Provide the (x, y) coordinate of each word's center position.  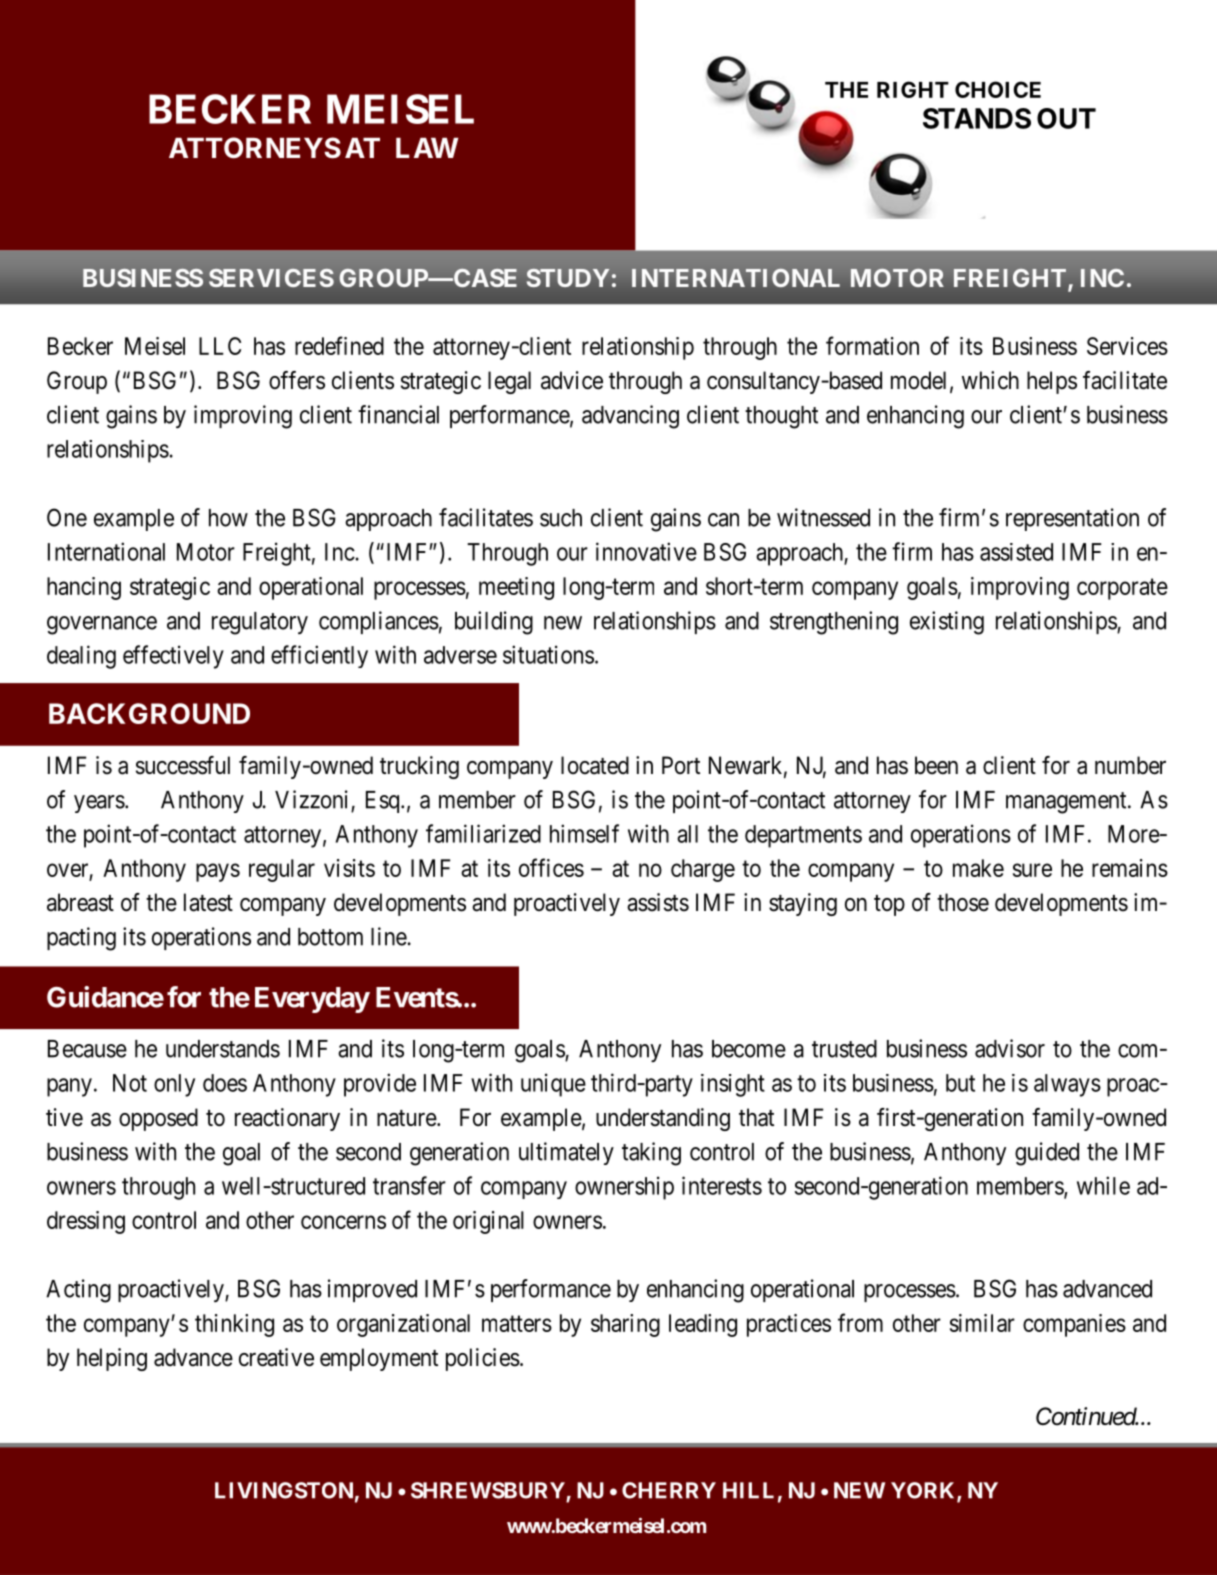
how (228, 518)
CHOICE (998, 89)
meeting (516, 588)
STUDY (568, 277)
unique (553, 1085)
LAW (427, 148)
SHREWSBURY (488, 1490)
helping (112, 1359)
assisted (1016, 552)
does (225, 1083)
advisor (1010, 1048)
